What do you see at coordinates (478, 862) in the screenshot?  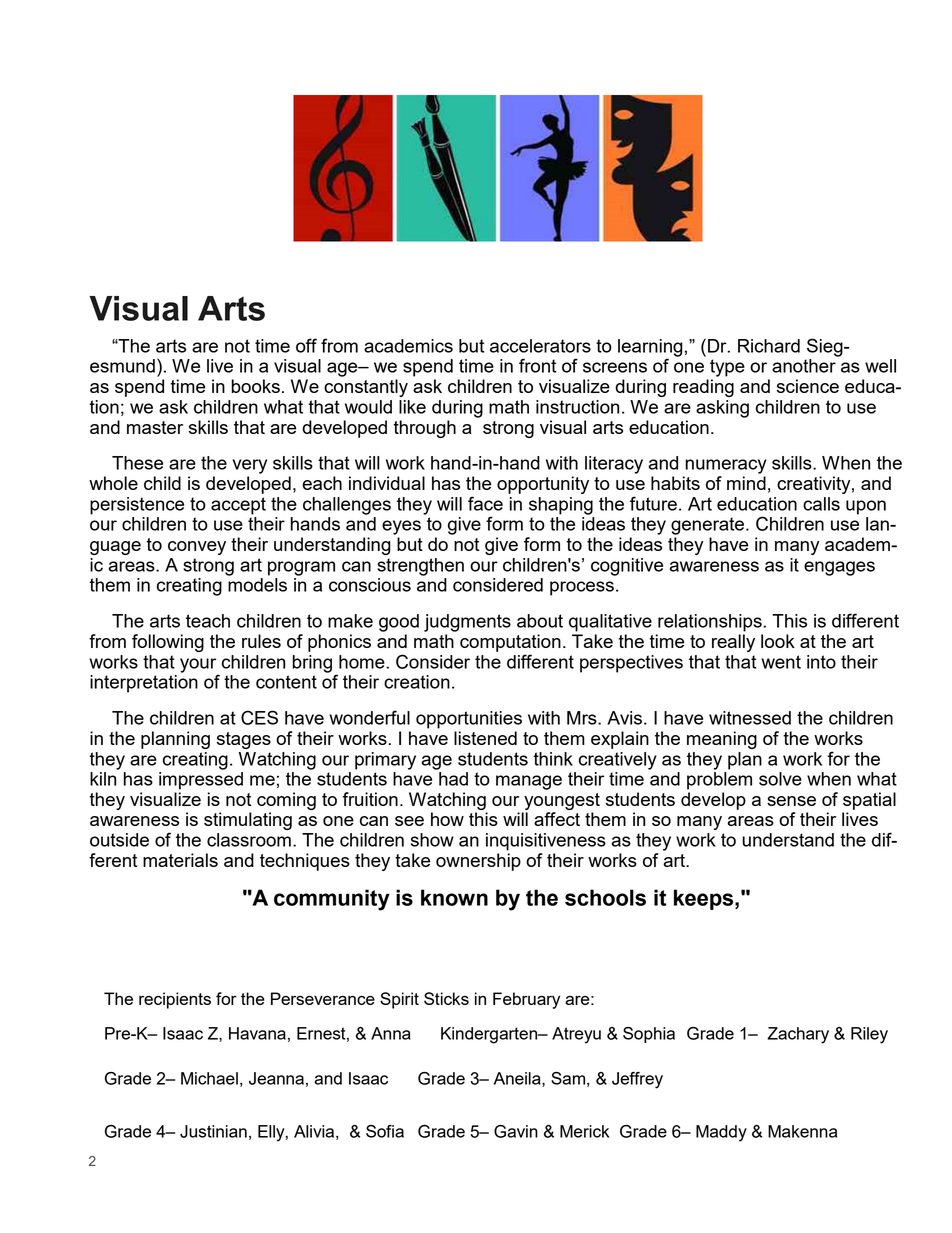 I see `ownership` at bounding box center [478, 862].
